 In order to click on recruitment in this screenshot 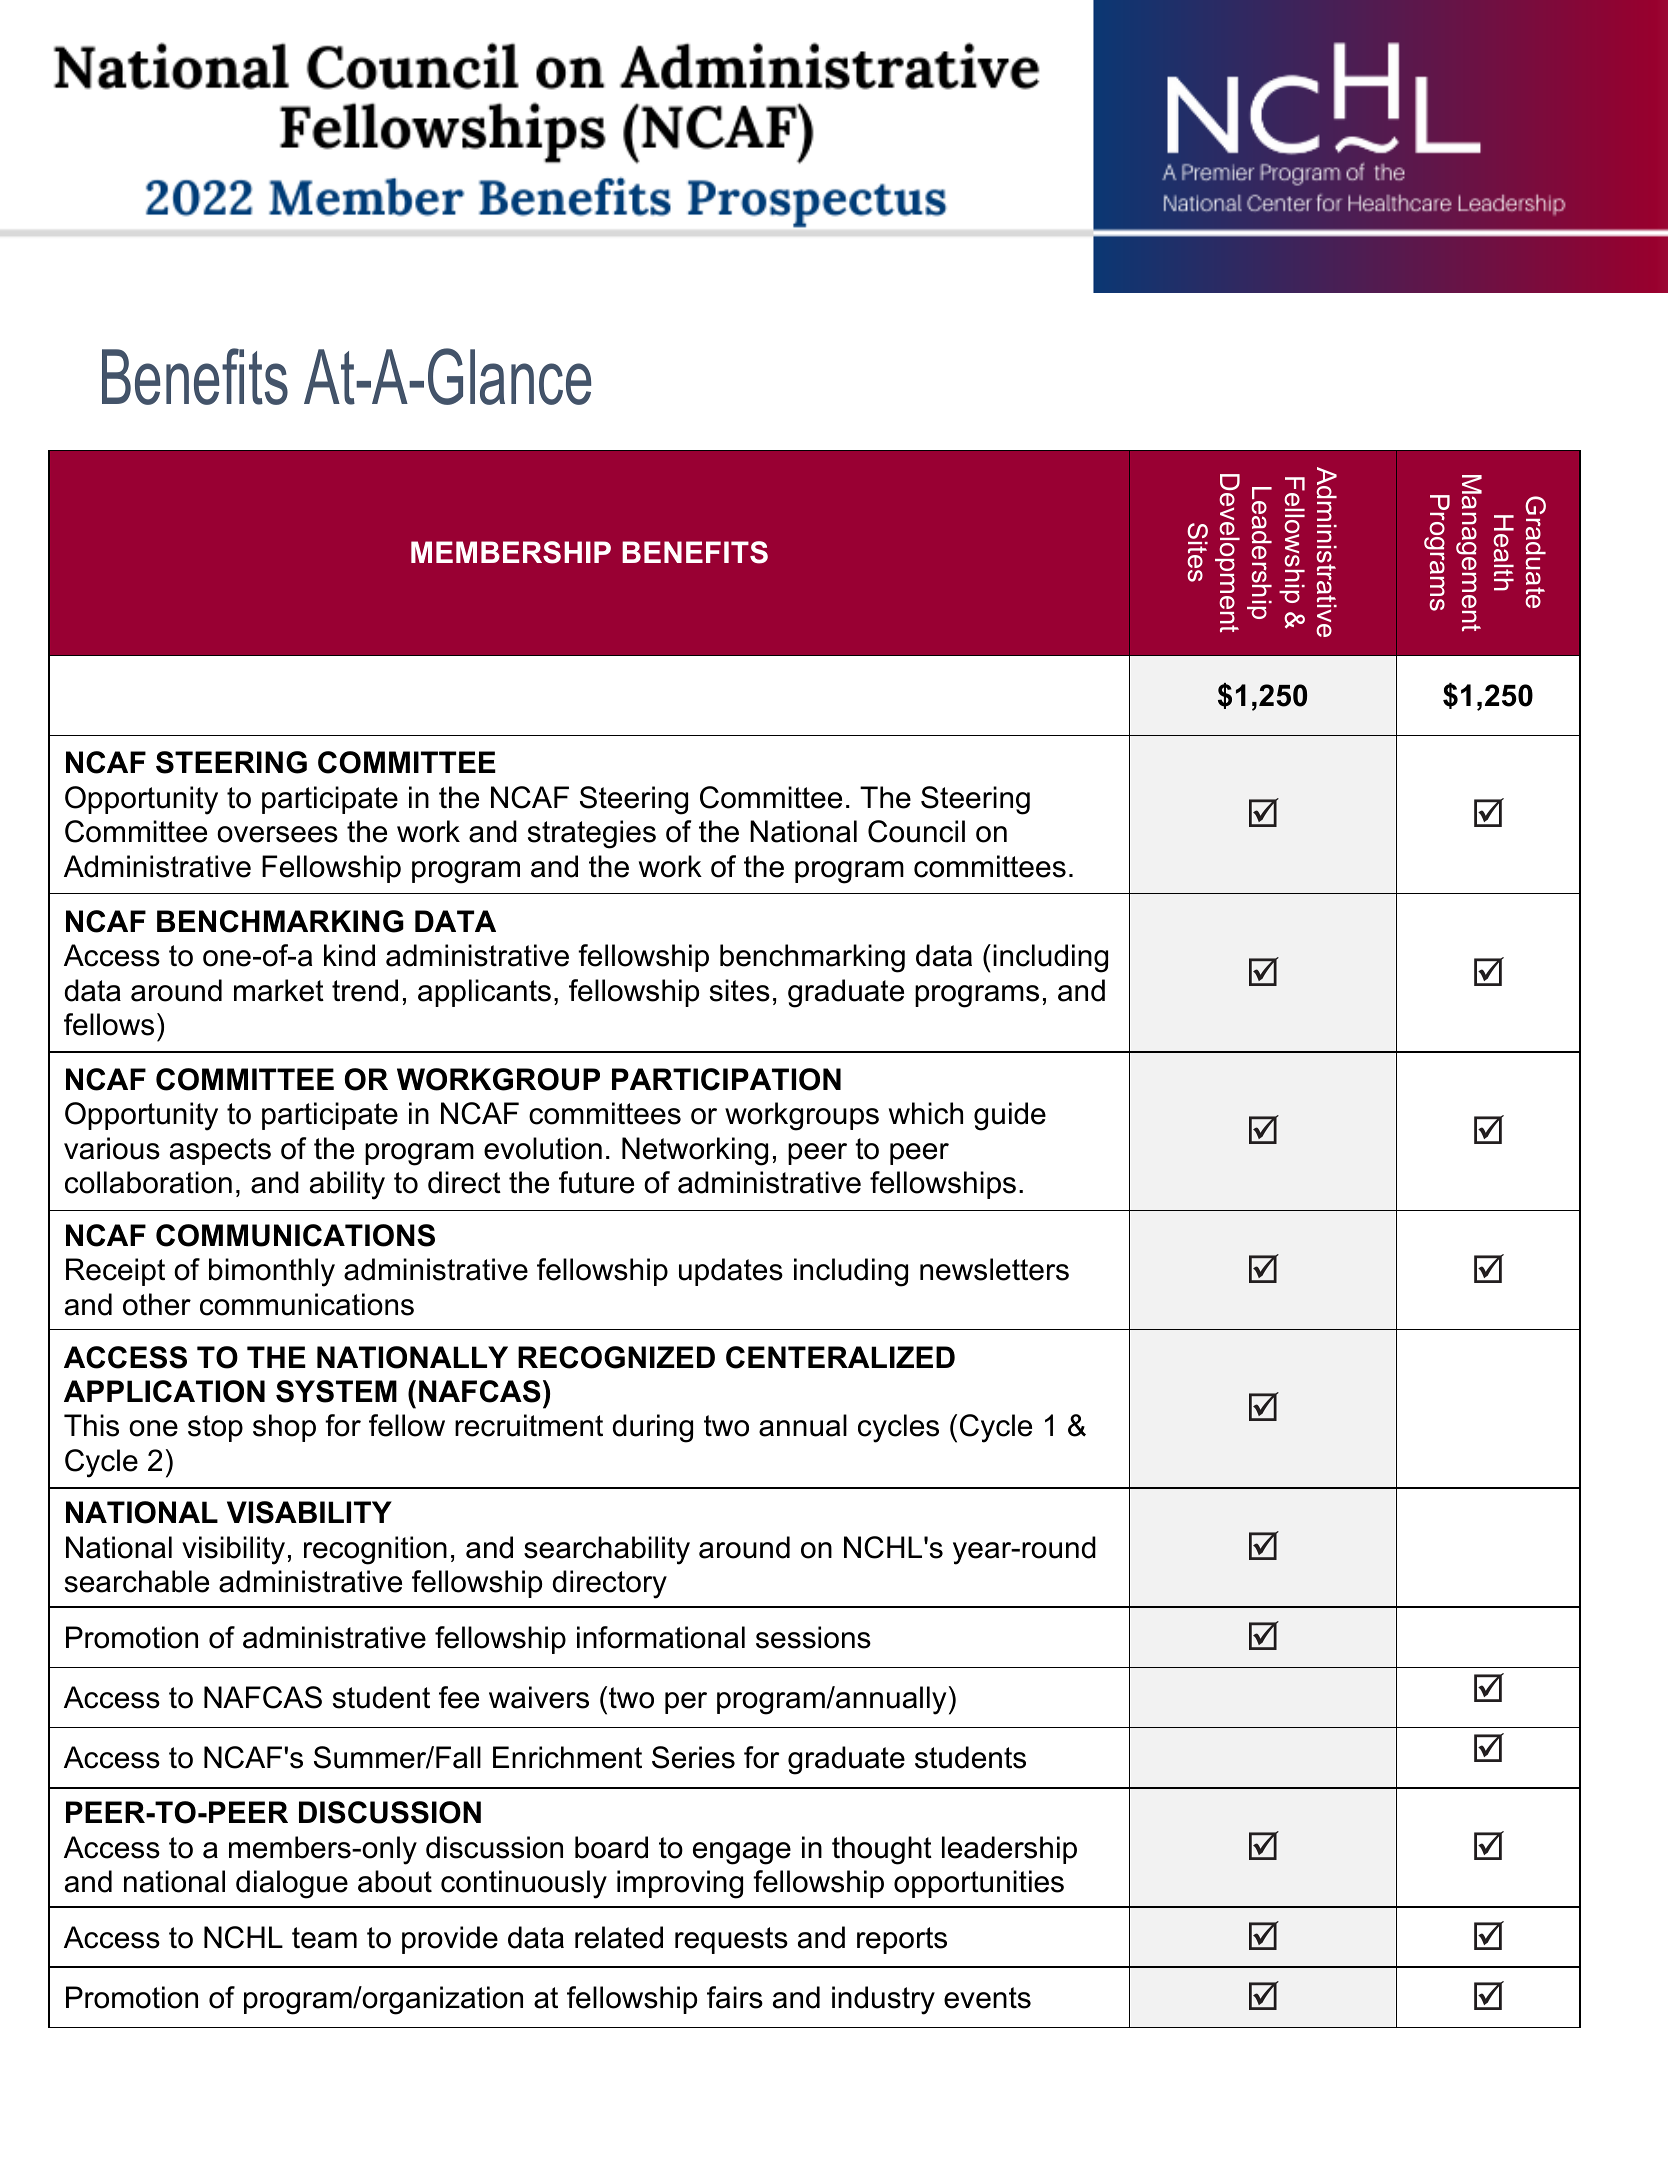, I will do `click(529, 1425)`.
